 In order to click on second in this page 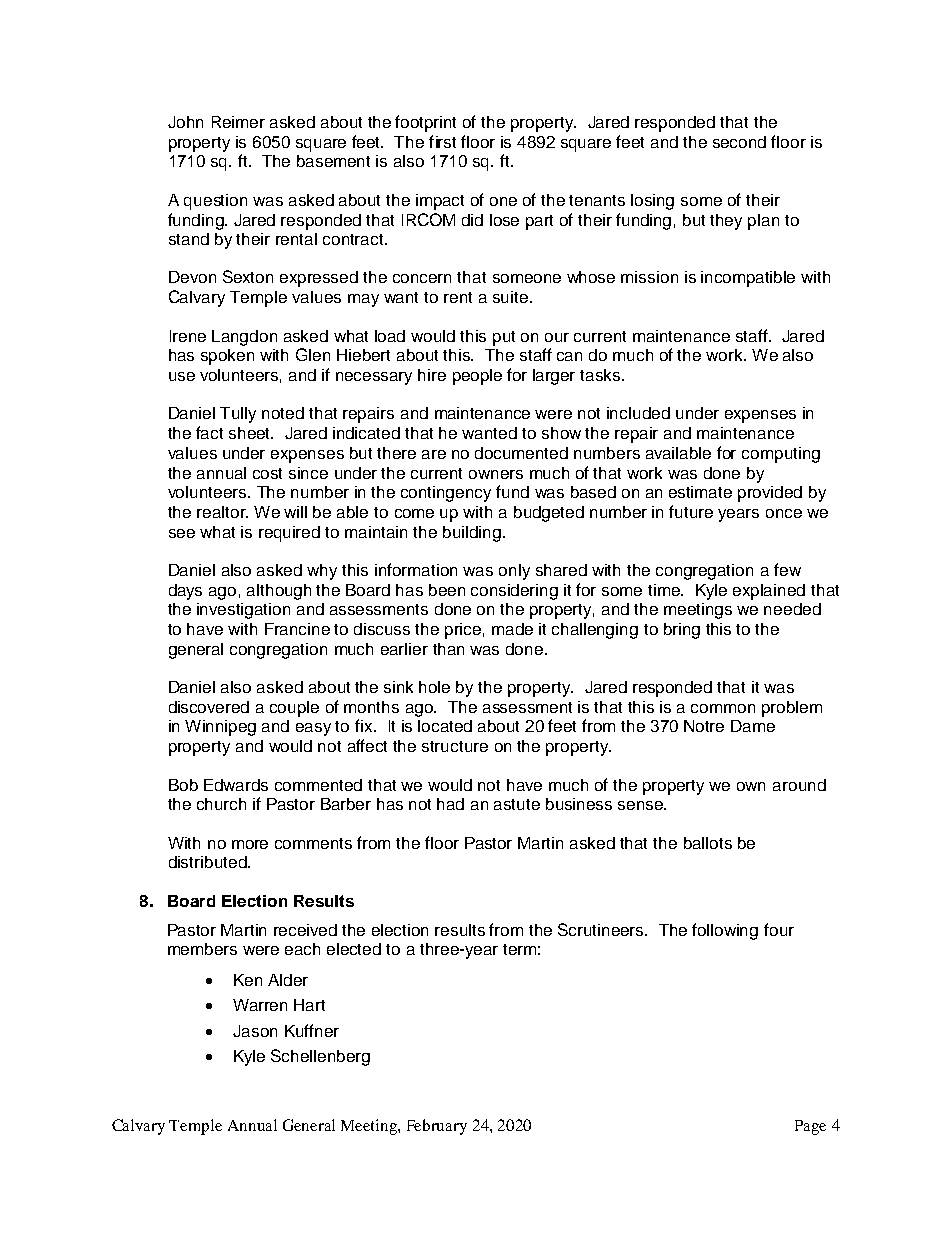, I will do `click(739, 142)`.
